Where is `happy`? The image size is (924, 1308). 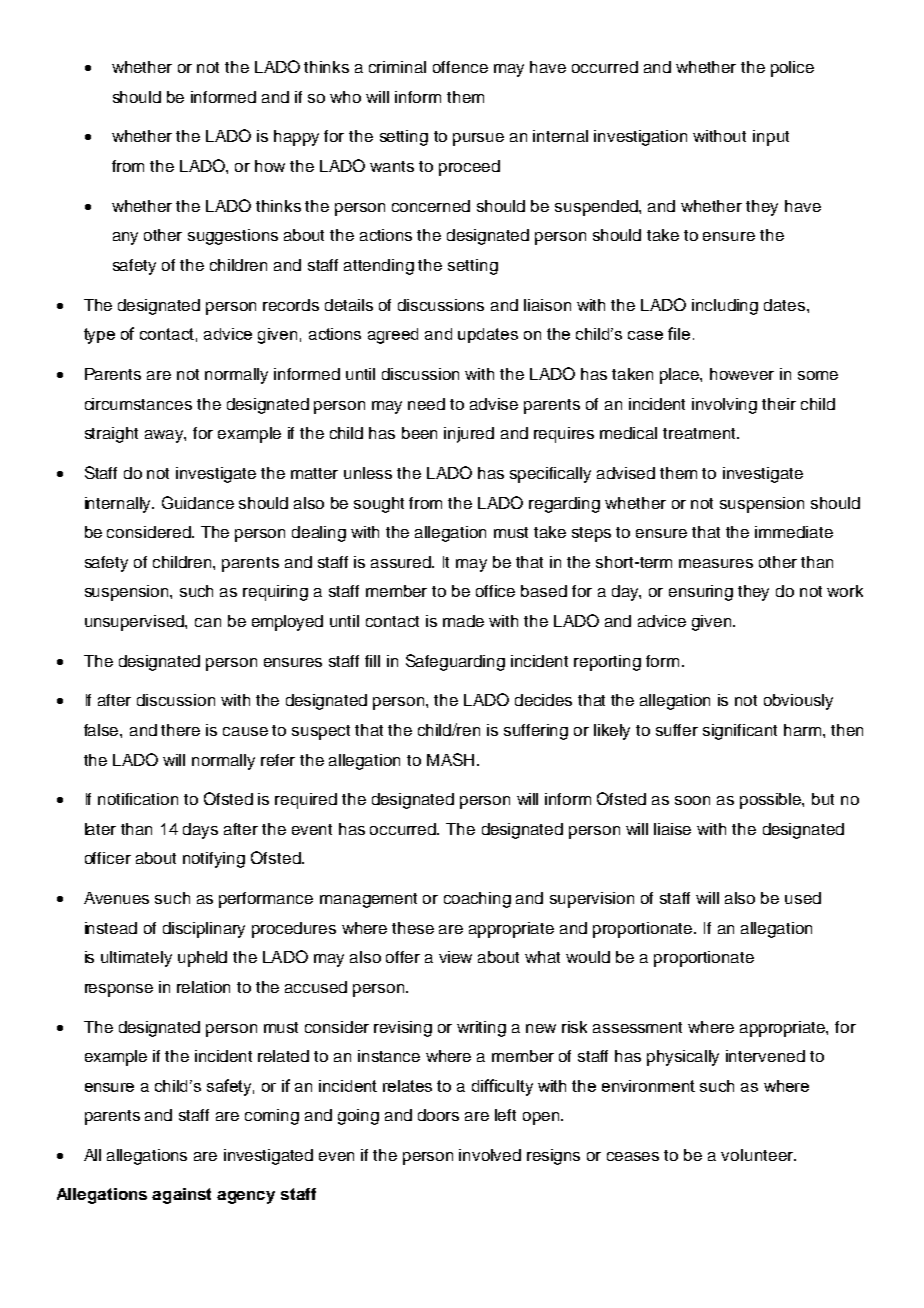 happy is located at coordinates (296, 138).
